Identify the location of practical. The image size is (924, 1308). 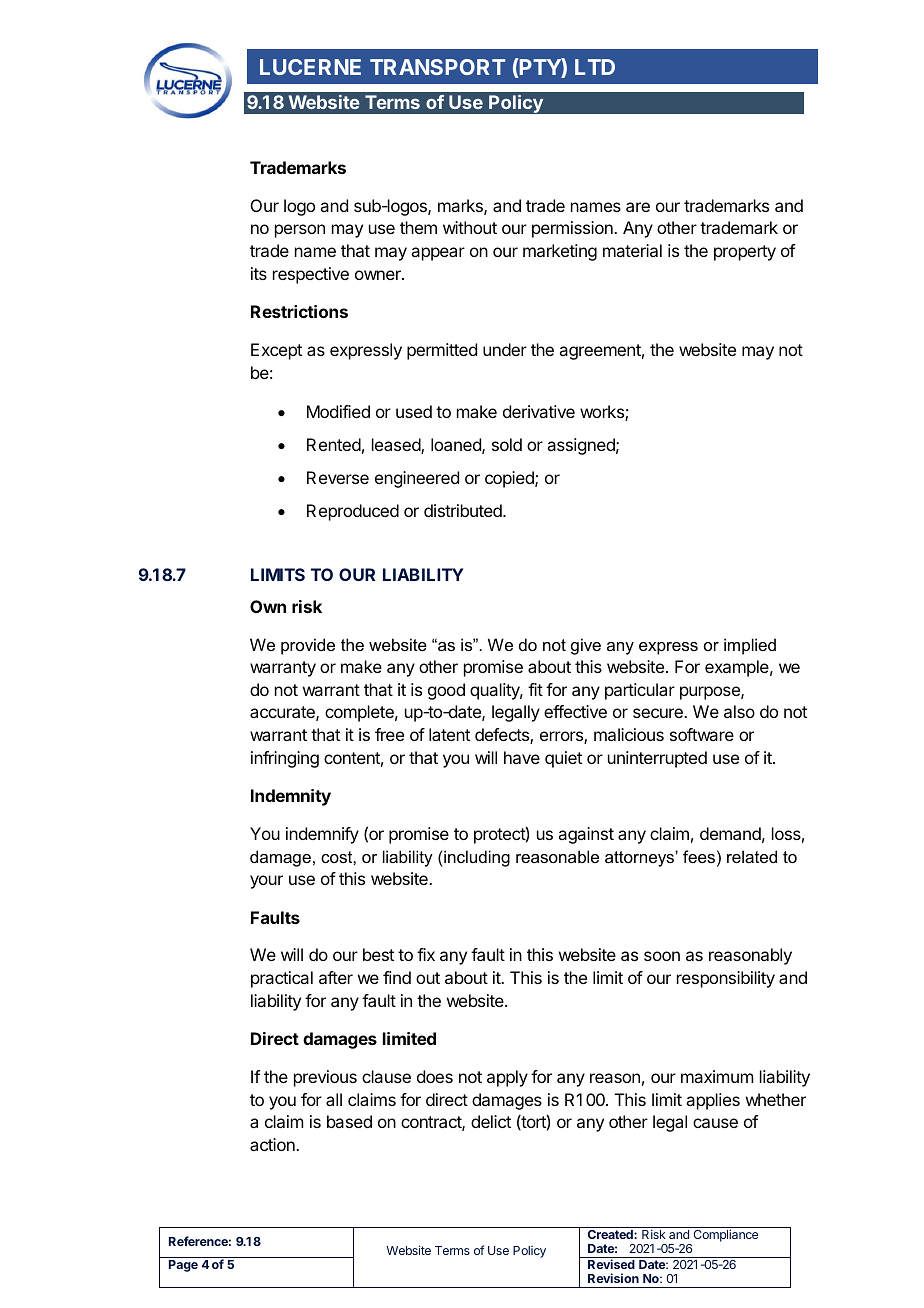
(282, 979).
